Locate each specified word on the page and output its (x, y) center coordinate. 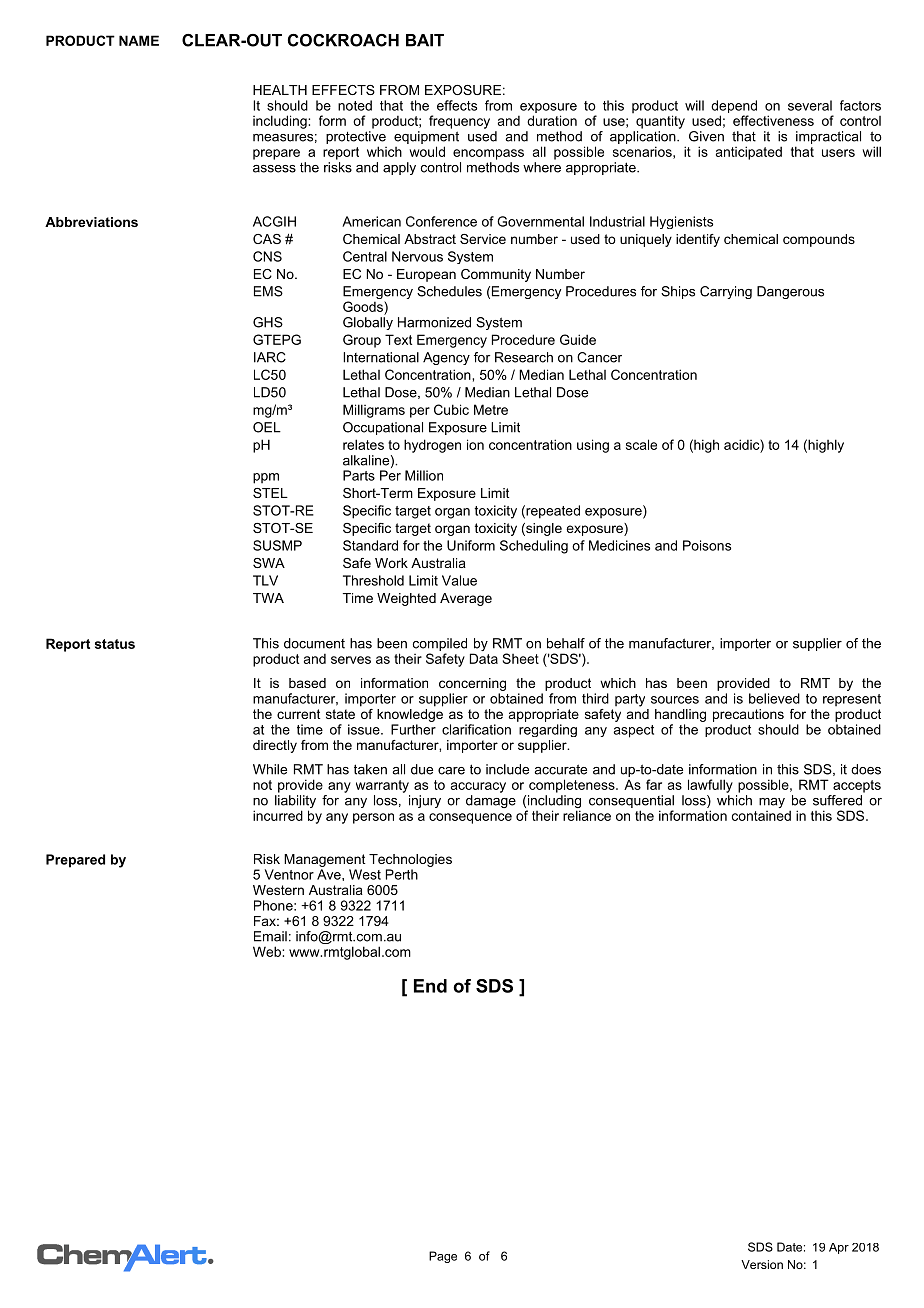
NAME (139, 40)
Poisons (707, 545)
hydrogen (432, 446)
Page (443, 1257)
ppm (266, 478)
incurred (278, 815)
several (810, 105)
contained (761, 815)
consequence (470, 818)
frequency (459, 122)
